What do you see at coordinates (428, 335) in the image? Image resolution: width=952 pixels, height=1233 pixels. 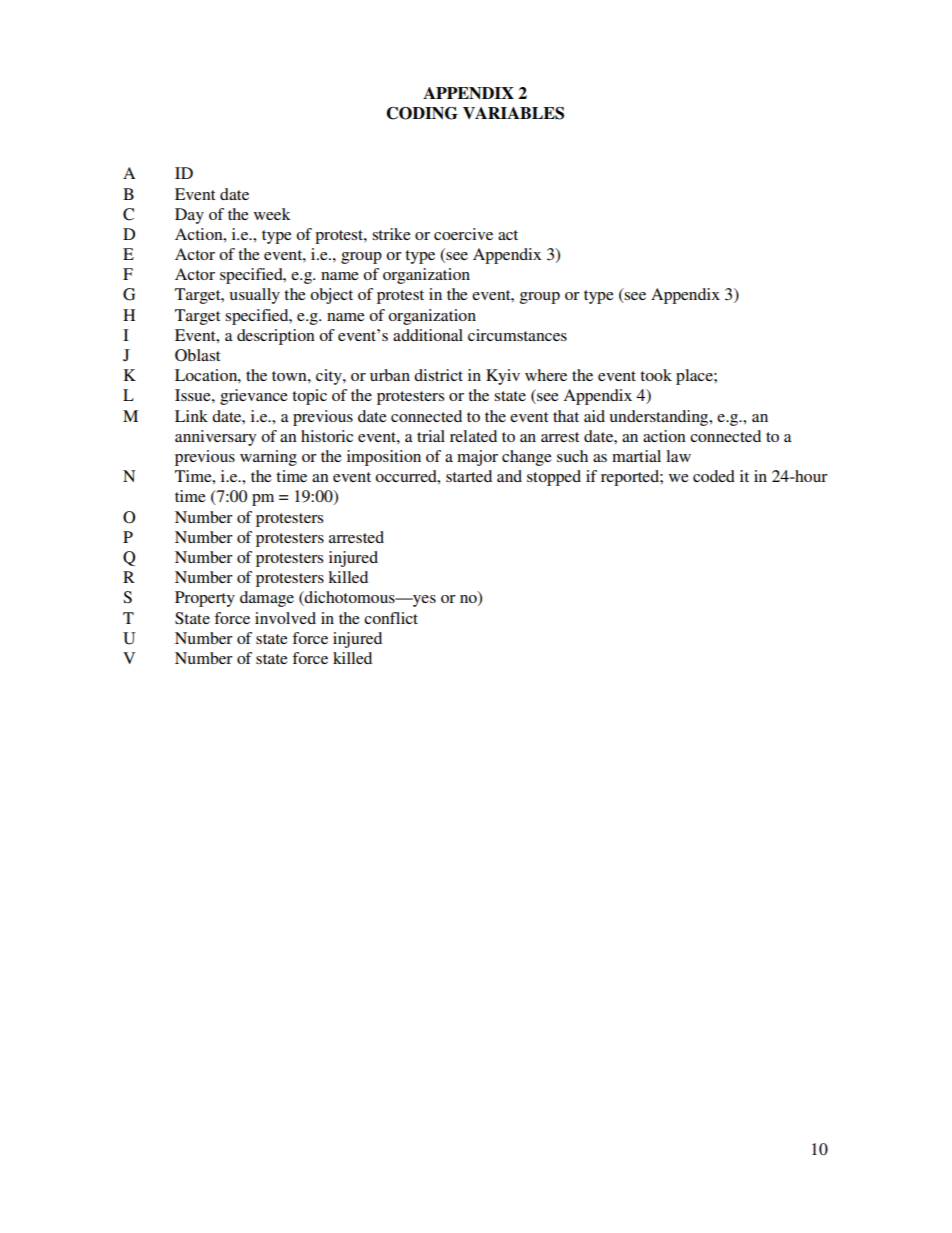 I see `additional` at bounding box center [428, 335].
